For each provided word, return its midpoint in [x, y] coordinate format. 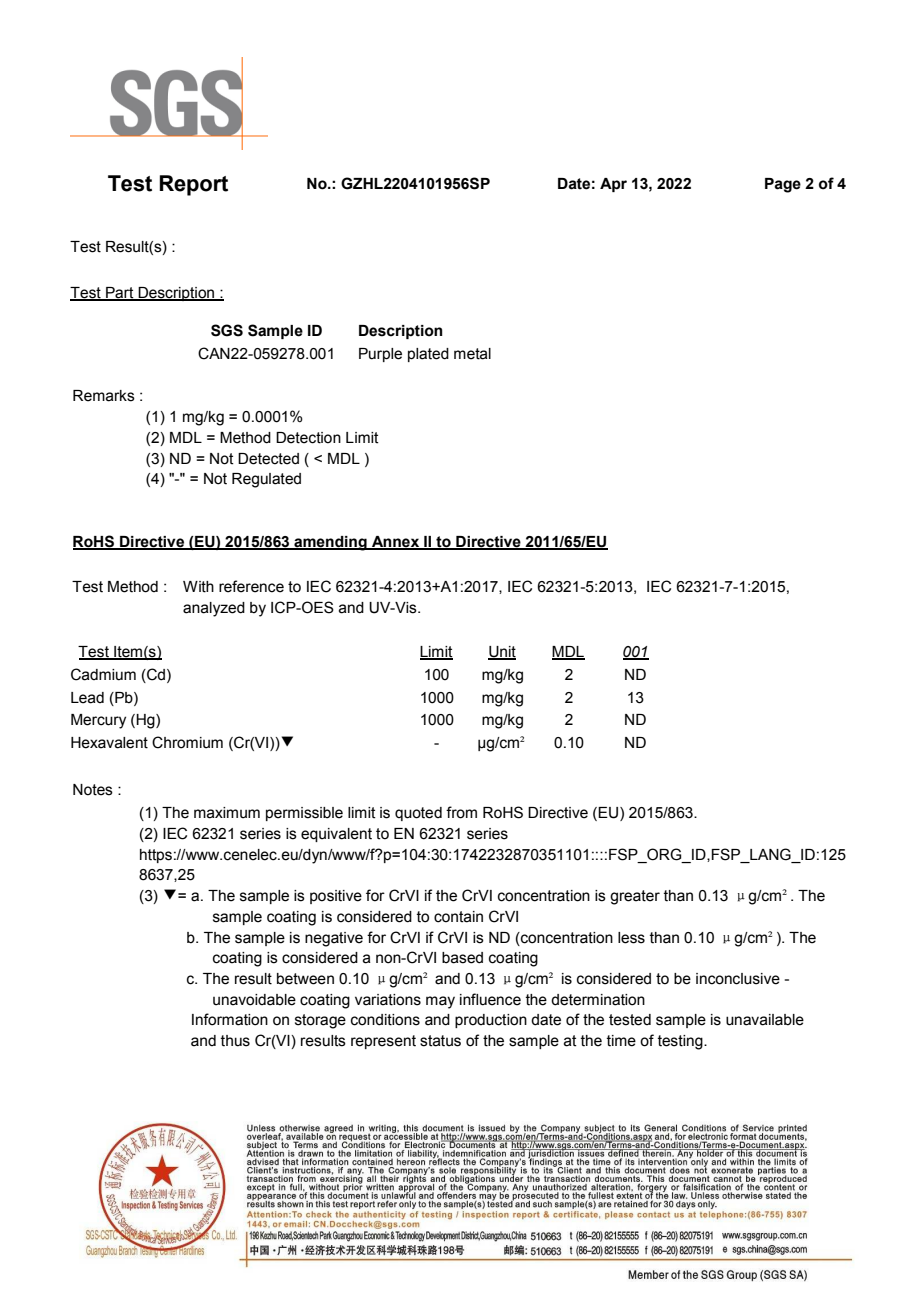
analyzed [214, 609]
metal [472, 354]
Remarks [104, 396]
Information [230, 1019]
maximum [227, 813]
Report [193, 185]
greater [635, 897]
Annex [396, 542]
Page [783, 185]
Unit [502, 652]
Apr [613, 185]
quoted [418, 814]
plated [428, 355]
